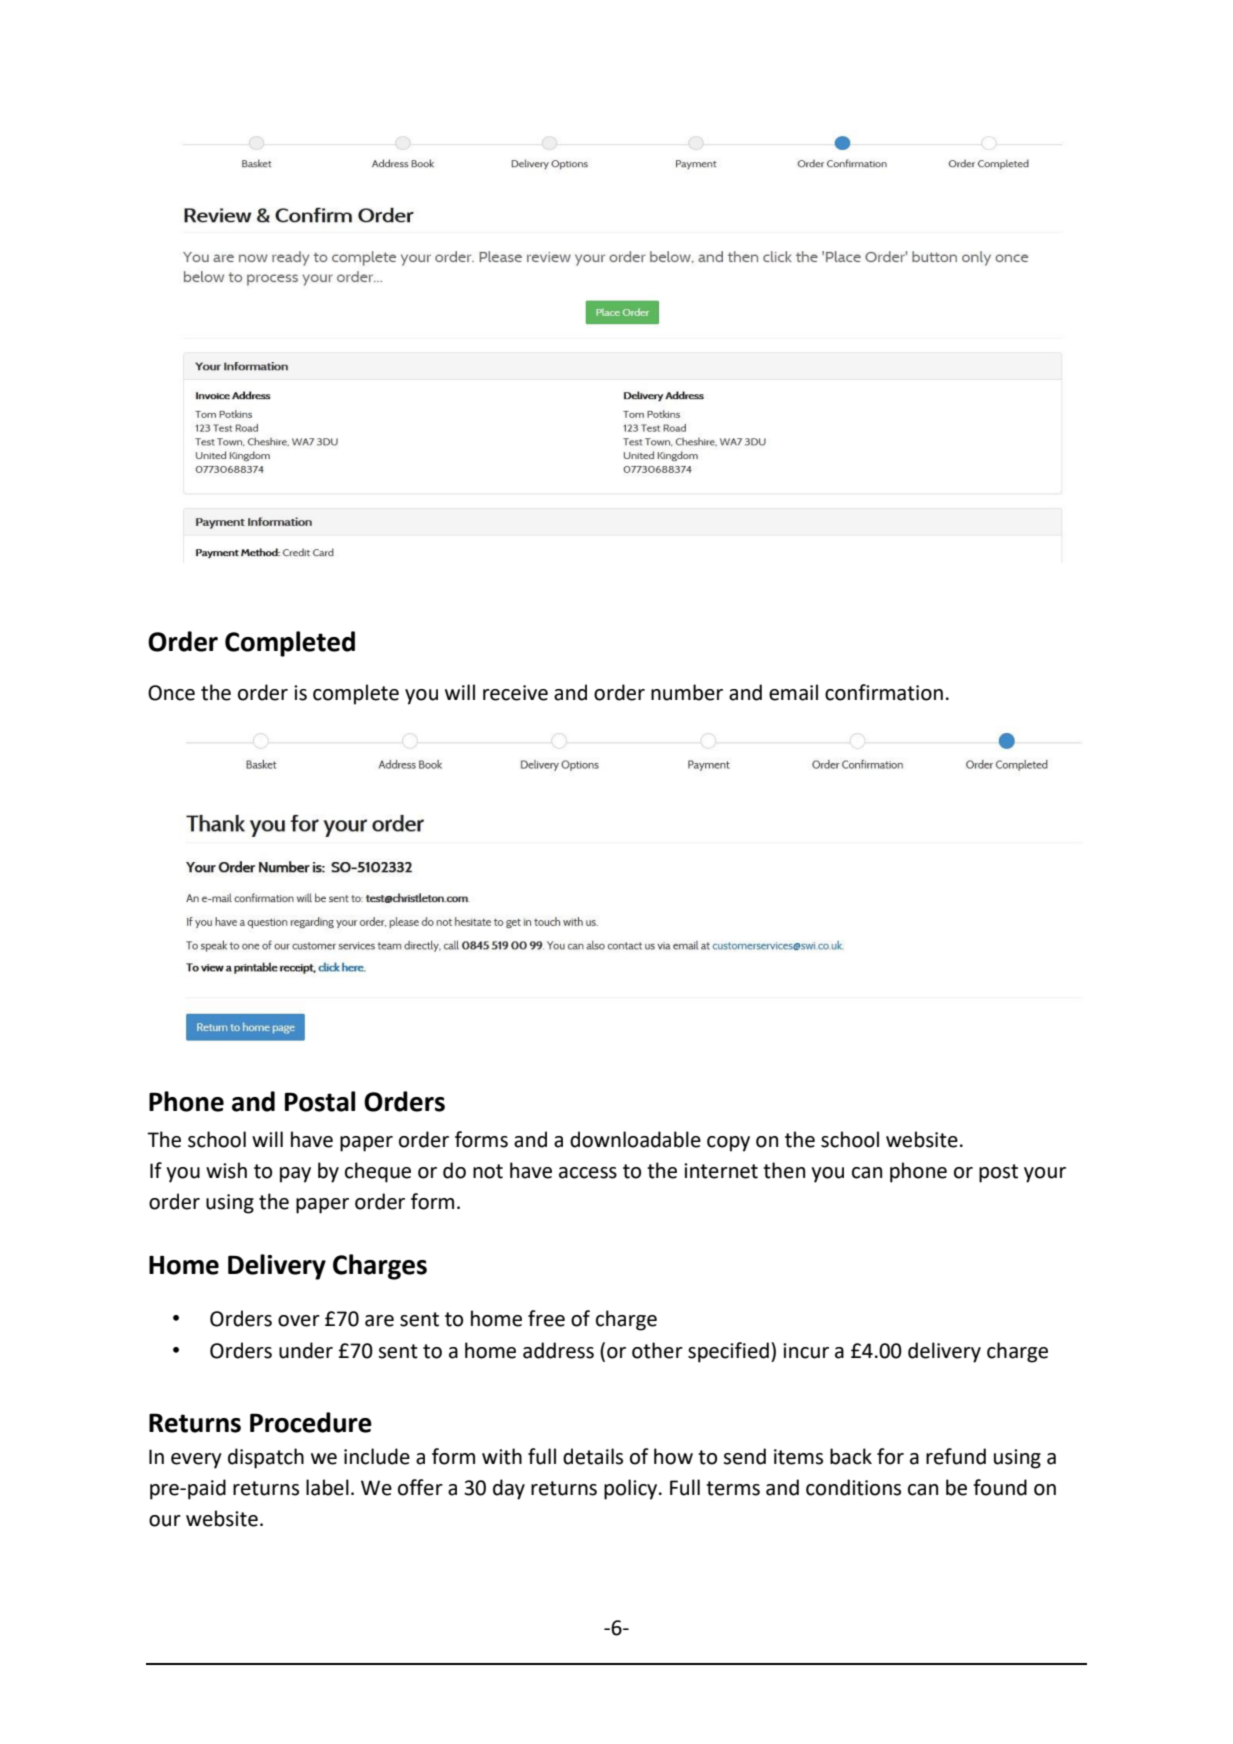 The width and height of the image is (1233, 1744). What do you see at coordinates (806, 1351) in the image?
I see `incur` at bounding box center [806, 1351].
